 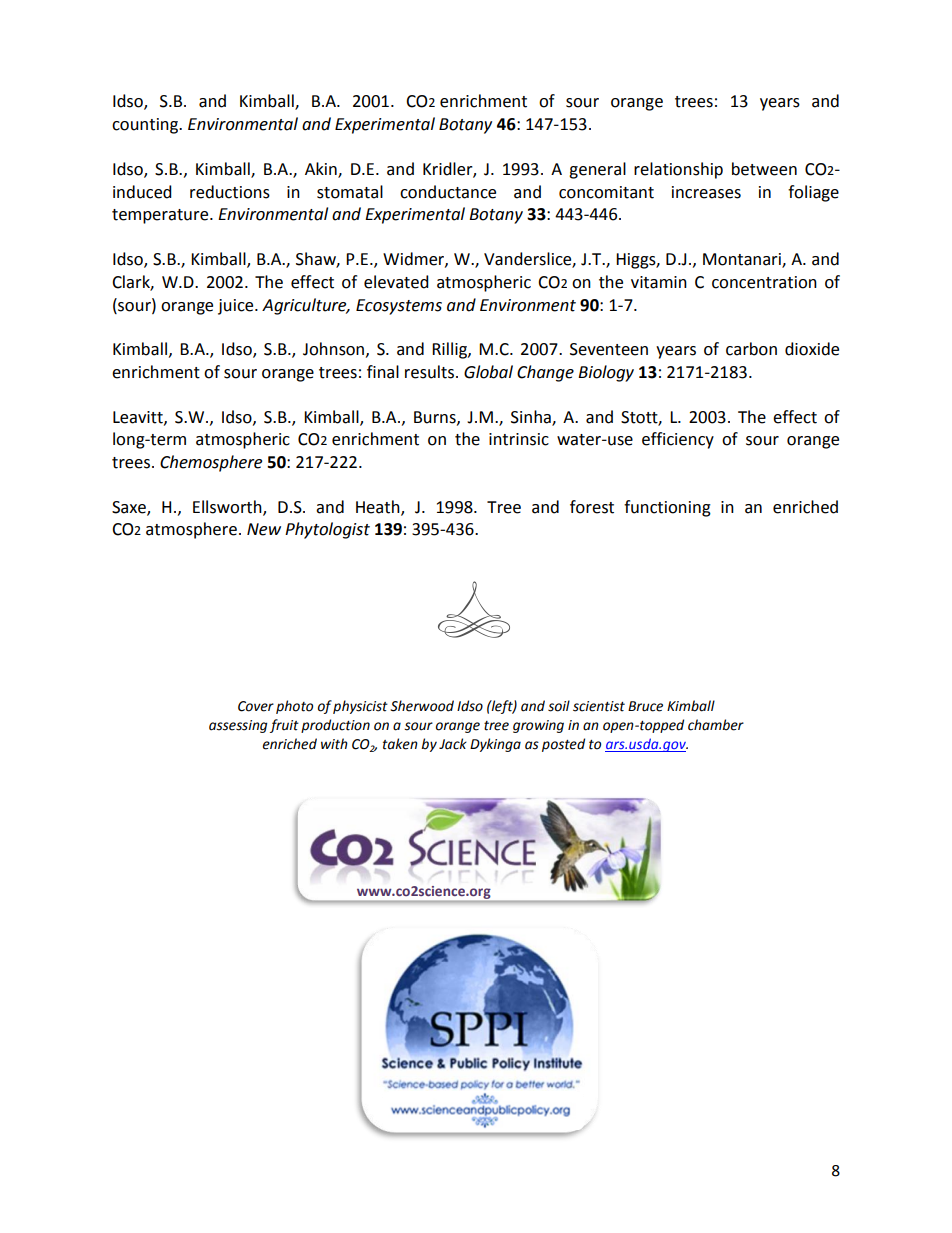 What do you see at coordinates (716, 725) in the document?
I see `chamber` at bounding box center [716, 725].
